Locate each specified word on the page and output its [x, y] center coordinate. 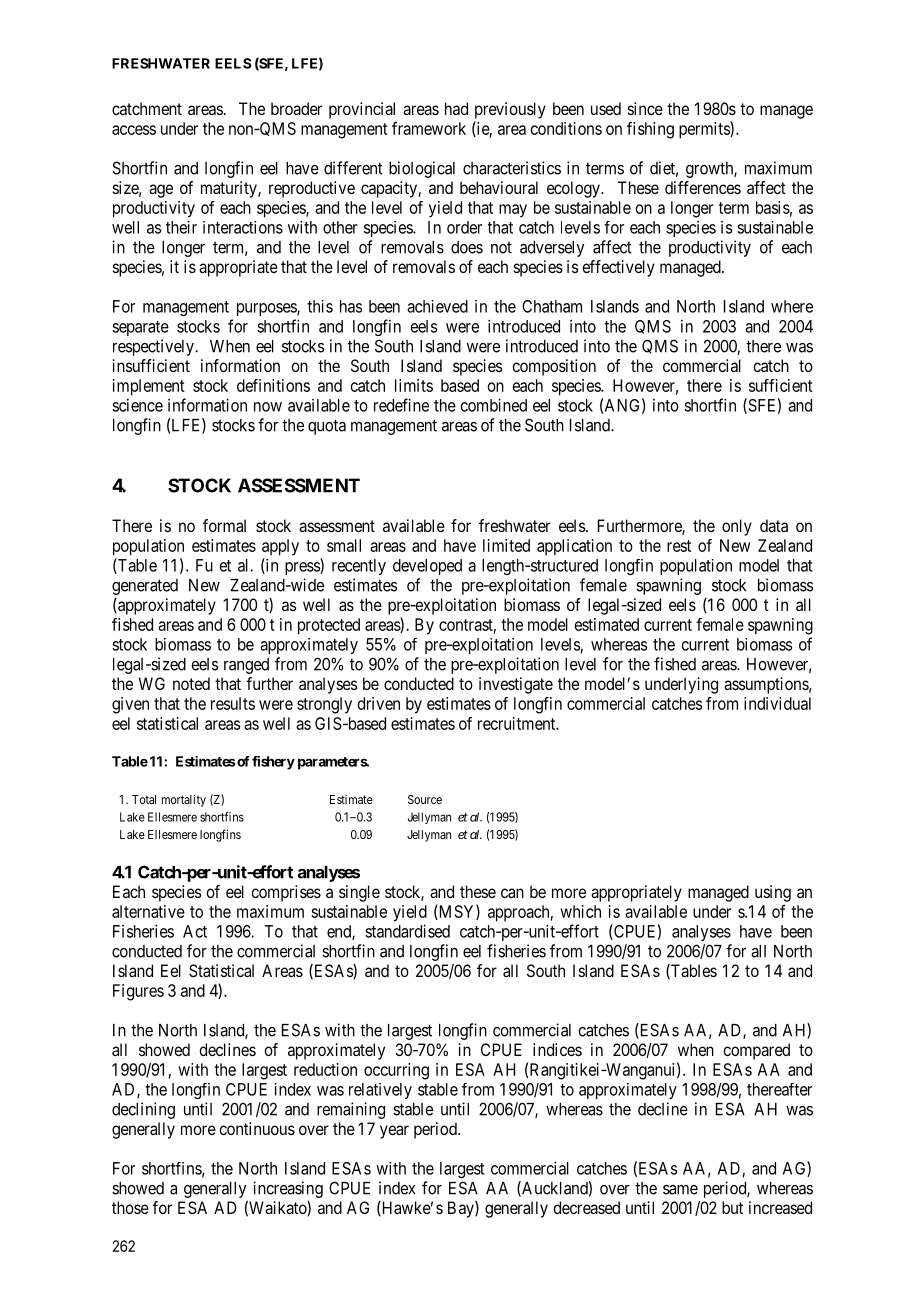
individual [777, 703]
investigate [516, 685]
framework [429, 128]
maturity [230, 189]
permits [705, 130]
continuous [257, 1128]
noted [191, 683]
